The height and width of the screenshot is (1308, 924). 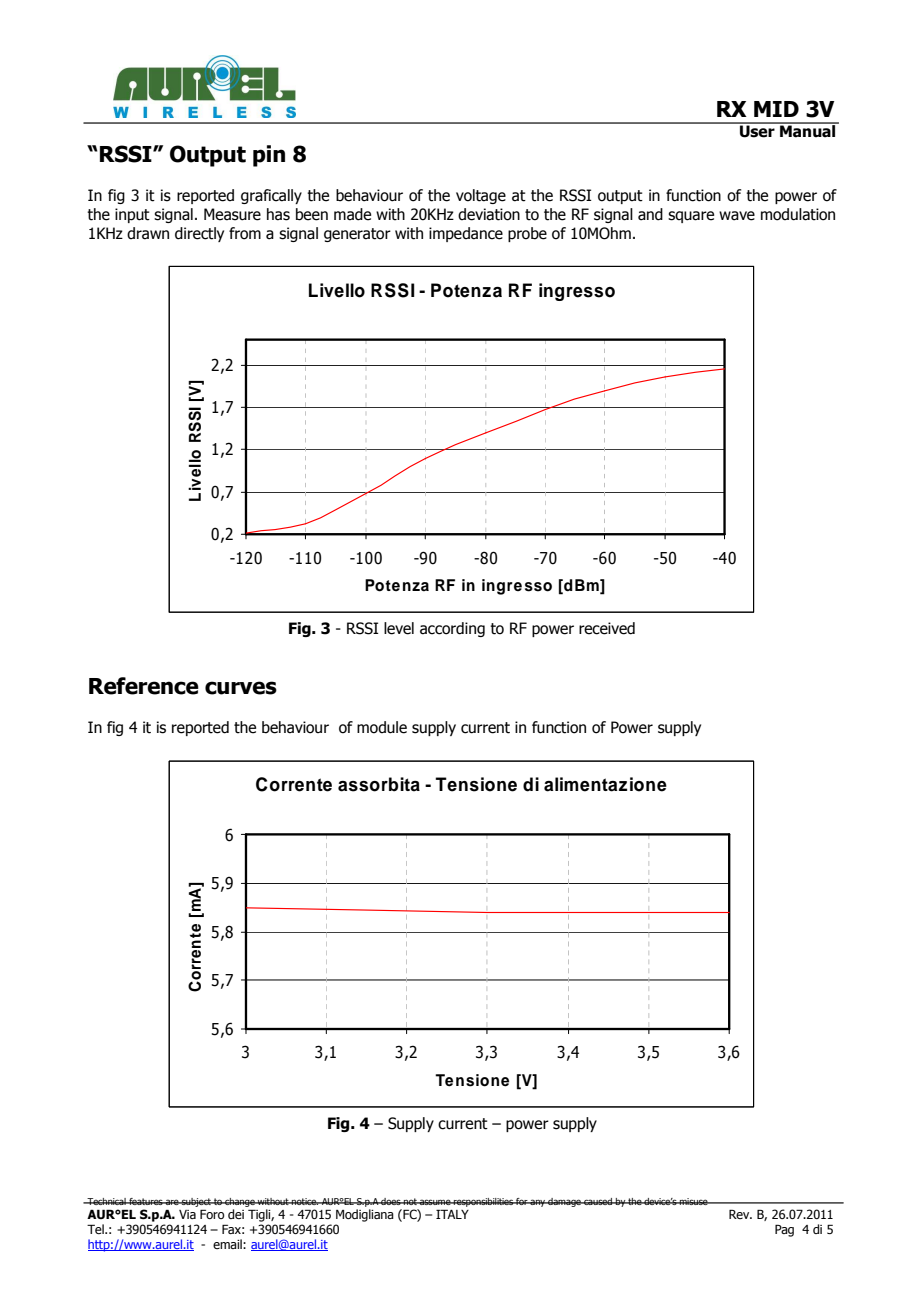 I want to click on Rev, so click(x=740, y=1214).
